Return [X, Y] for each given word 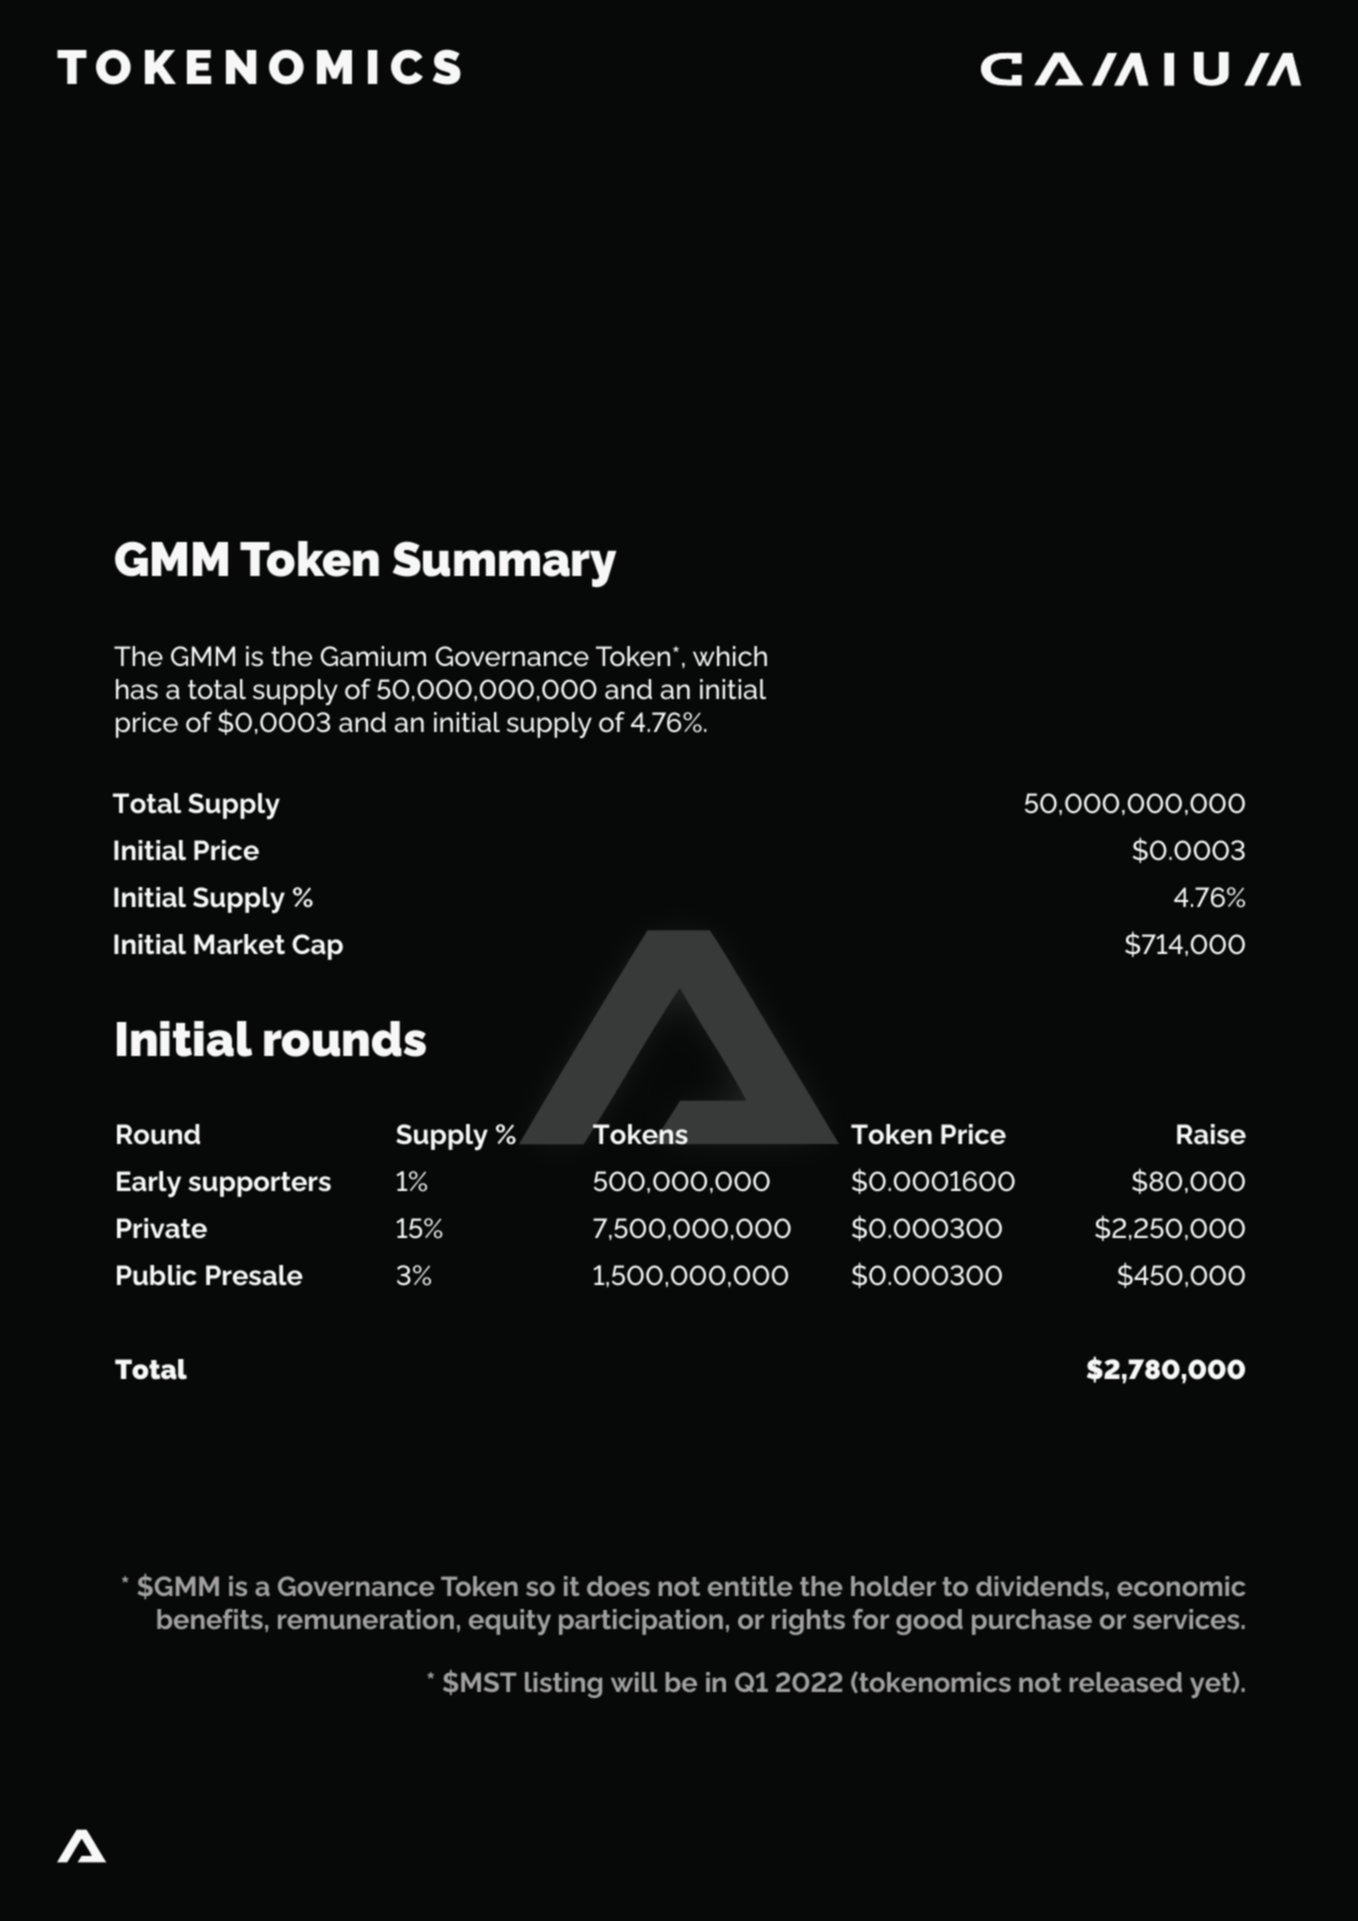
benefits [210, 1619]
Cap [317, 947]
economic [1181, 1586]
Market [239, 944]
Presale [254, 1275]
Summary [504, 564]
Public [157, 1275]
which [730, 656]
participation [641, 1622]
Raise [1211, 1134]
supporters [260, 1184]
